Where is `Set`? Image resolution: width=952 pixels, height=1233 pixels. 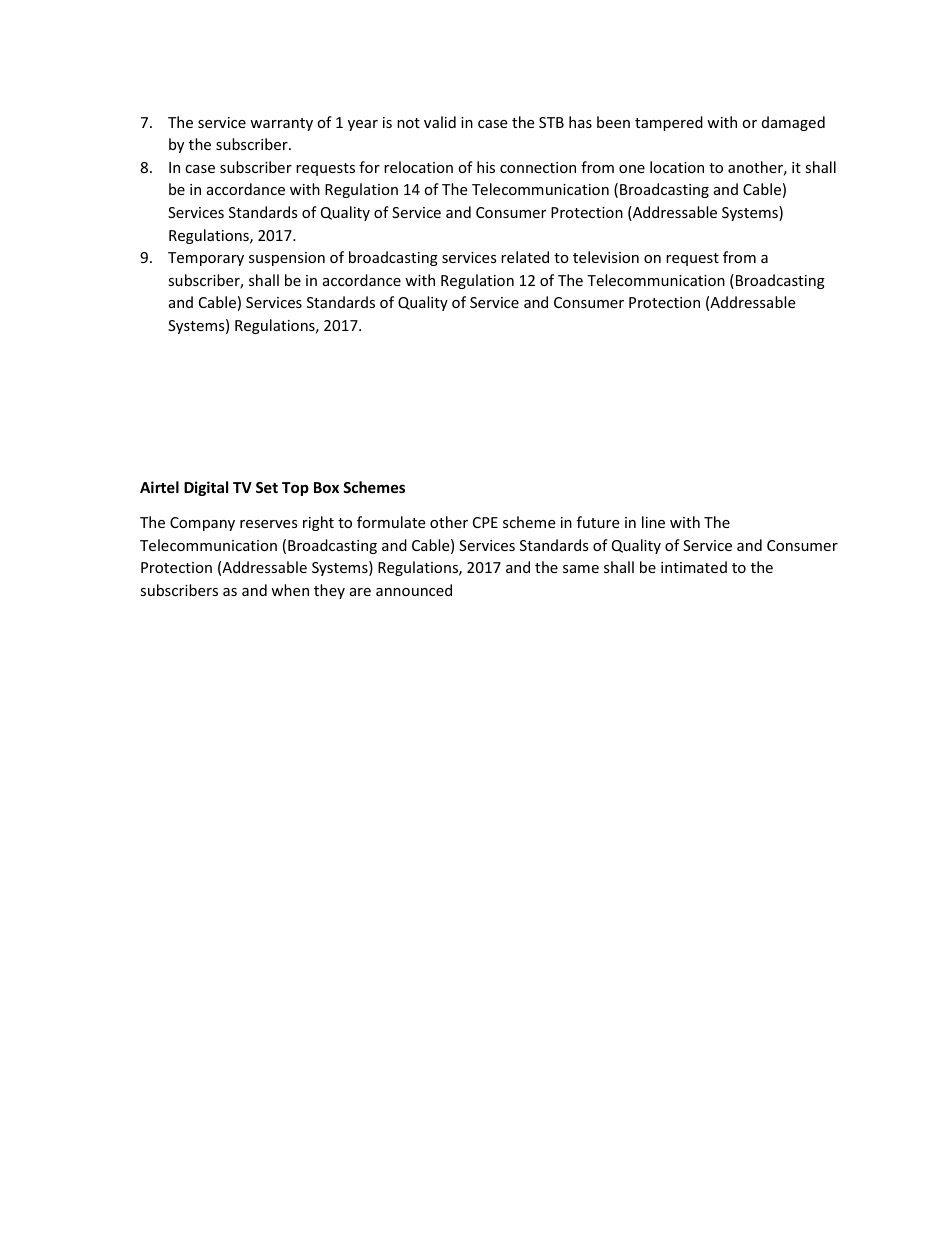
Set is located at coordinates (267, 487).
